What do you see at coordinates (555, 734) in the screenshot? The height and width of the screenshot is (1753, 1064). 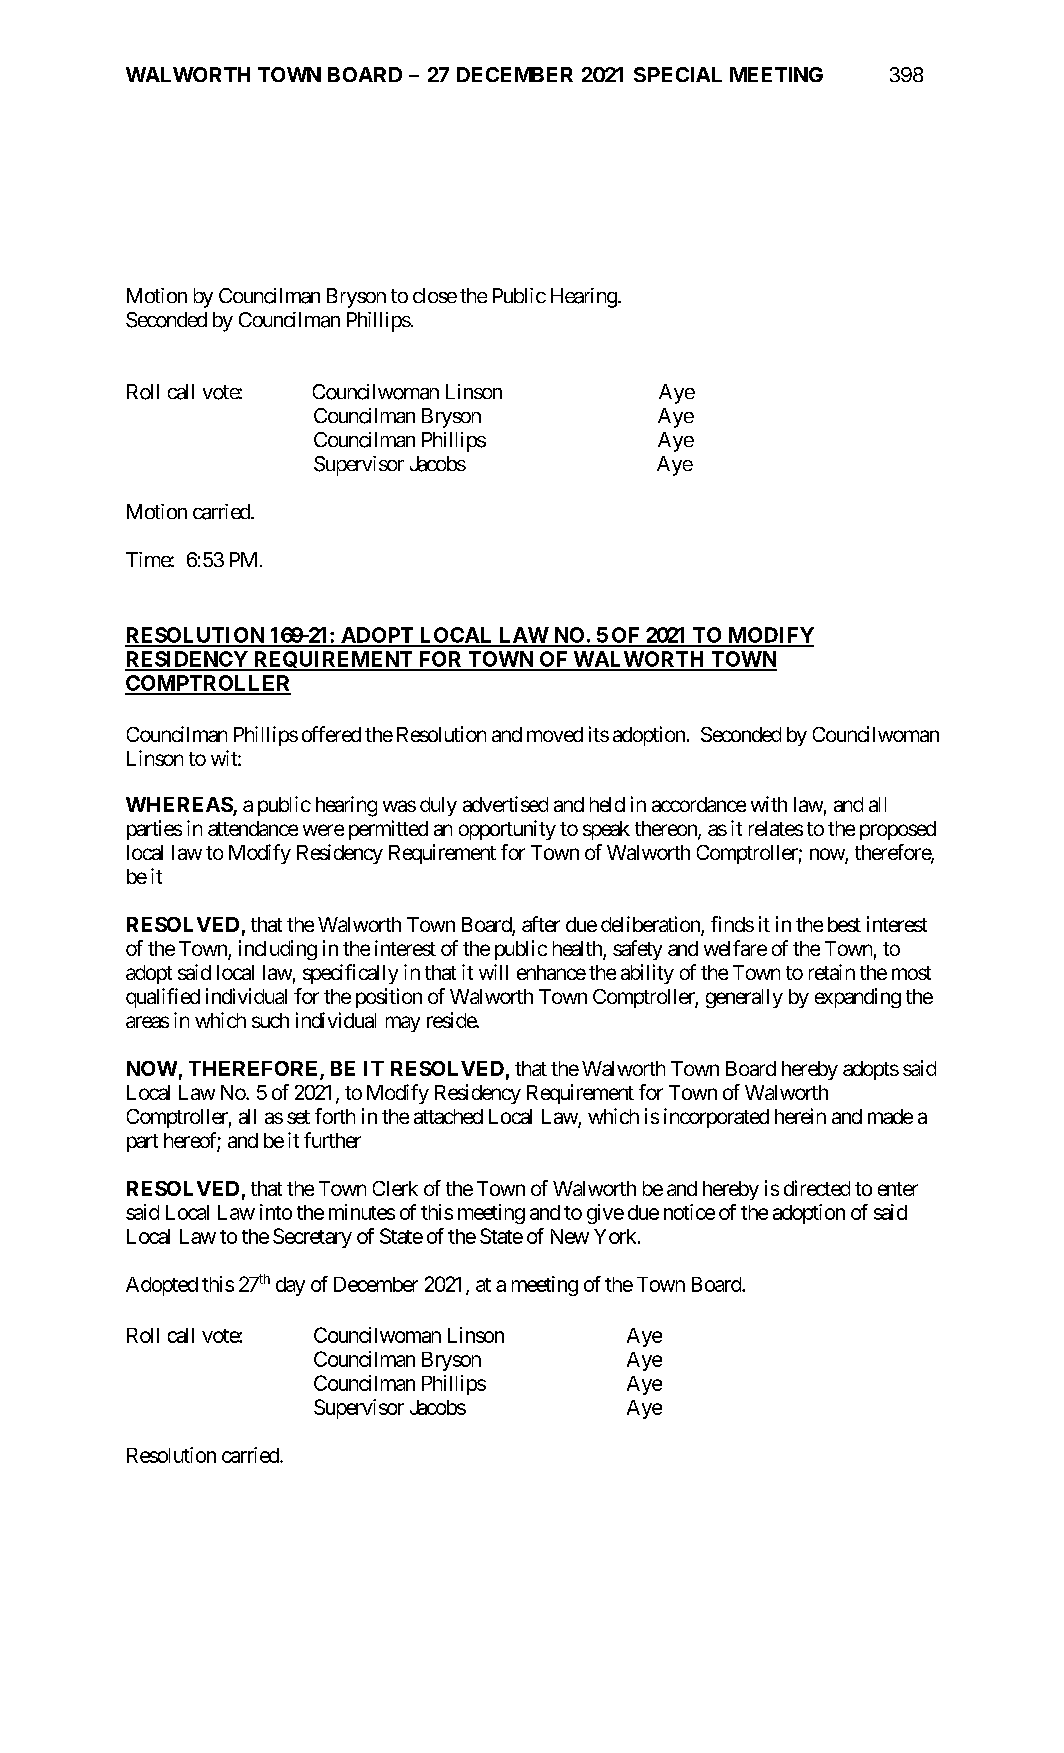 I see `moved` at bounding box center [555, 734].
